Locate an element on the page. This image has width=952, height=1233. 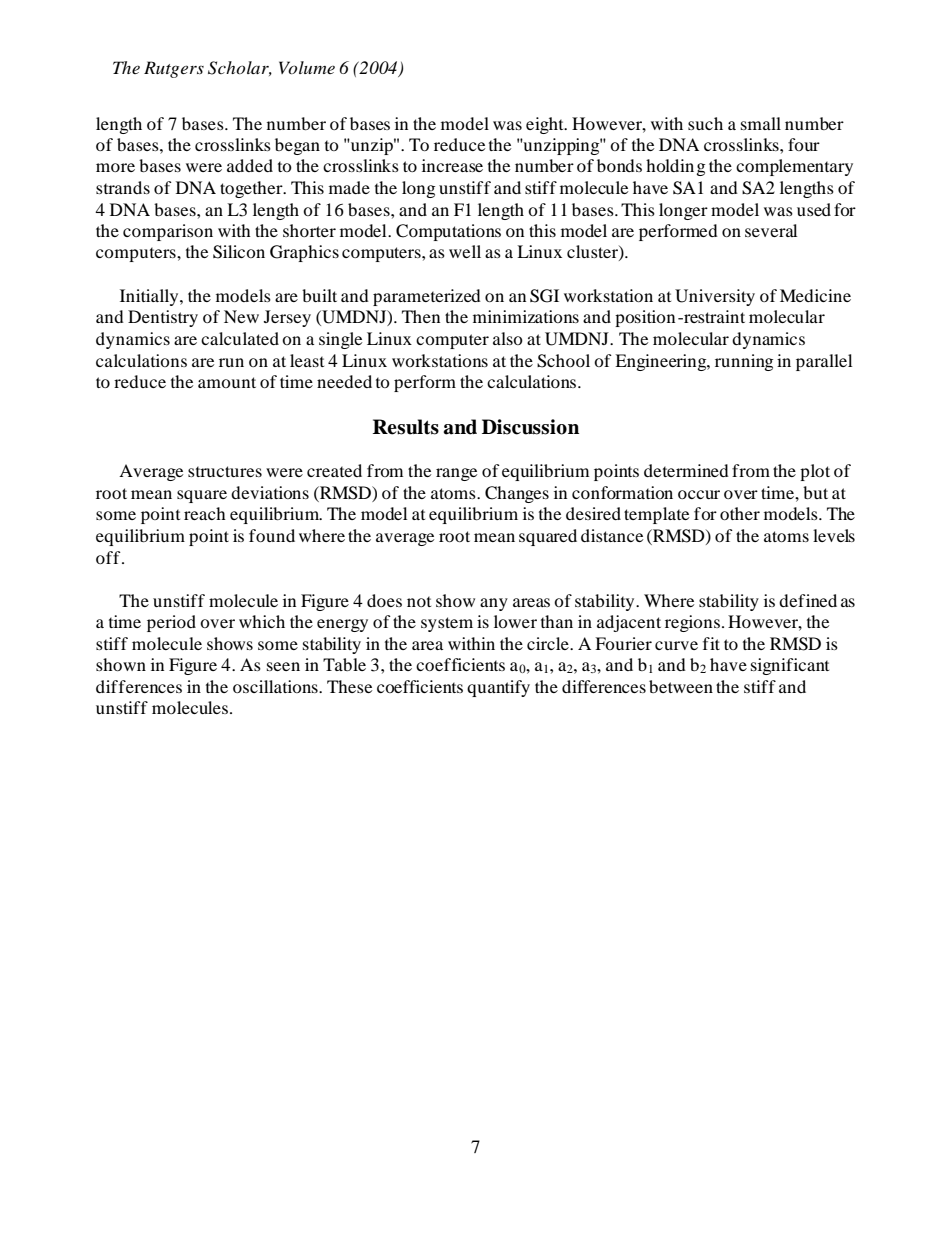
eight is located at coordinates (546, 125).
